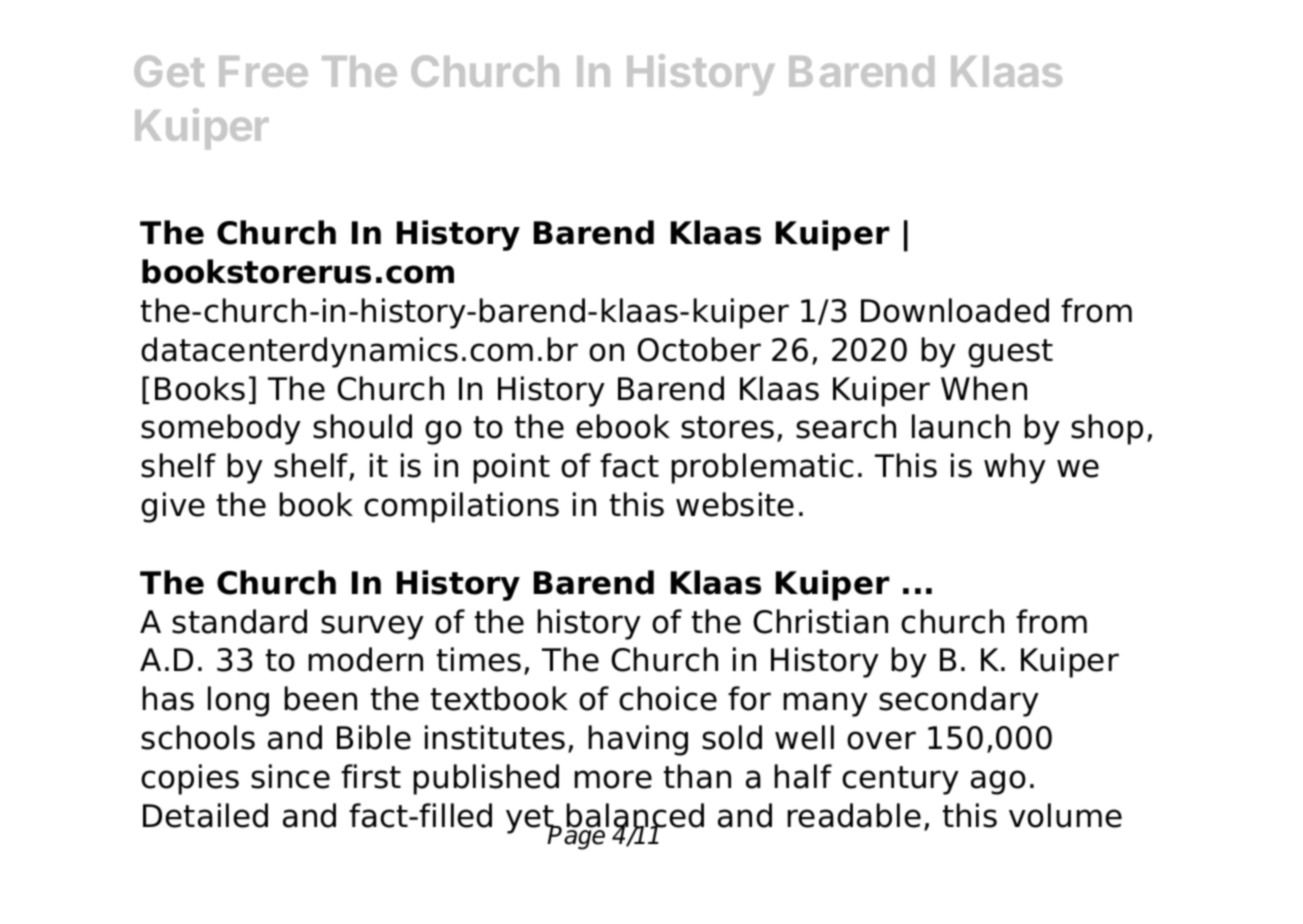 The height and width of the document is (924, 1303). What do you see at coordinates (635, 816) in the document?
I see `balanced` at bounding box center [635, 816].
